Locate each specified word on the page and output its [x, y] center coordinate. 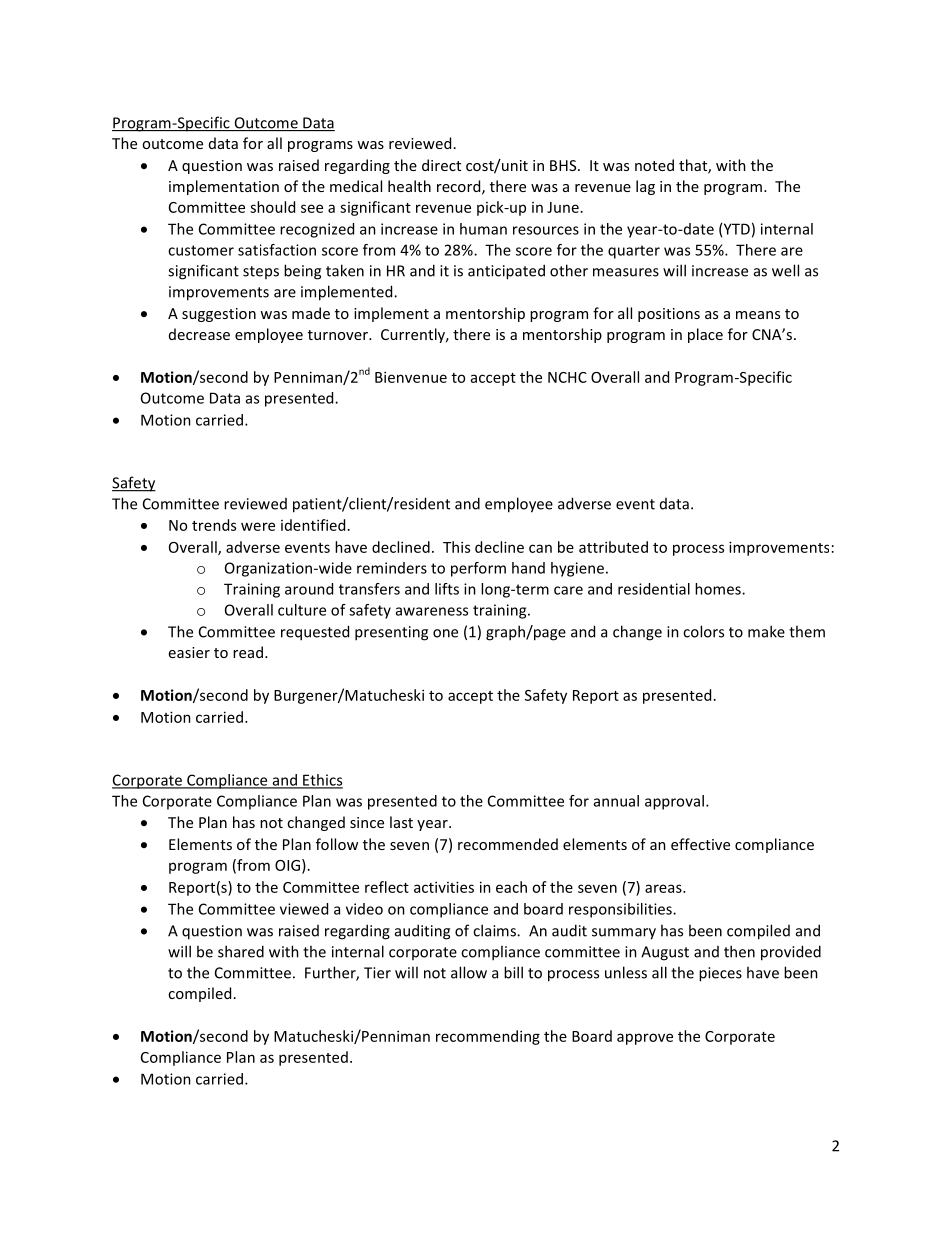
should [272, 207]
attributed [613, 547]
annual [616, 801]
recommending [488, 1037]
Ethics [322, 781]
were [258, 526]
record [460, 187]
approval [674, 802]
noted [654, 165]
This [456, 547]
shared [241, 951]
